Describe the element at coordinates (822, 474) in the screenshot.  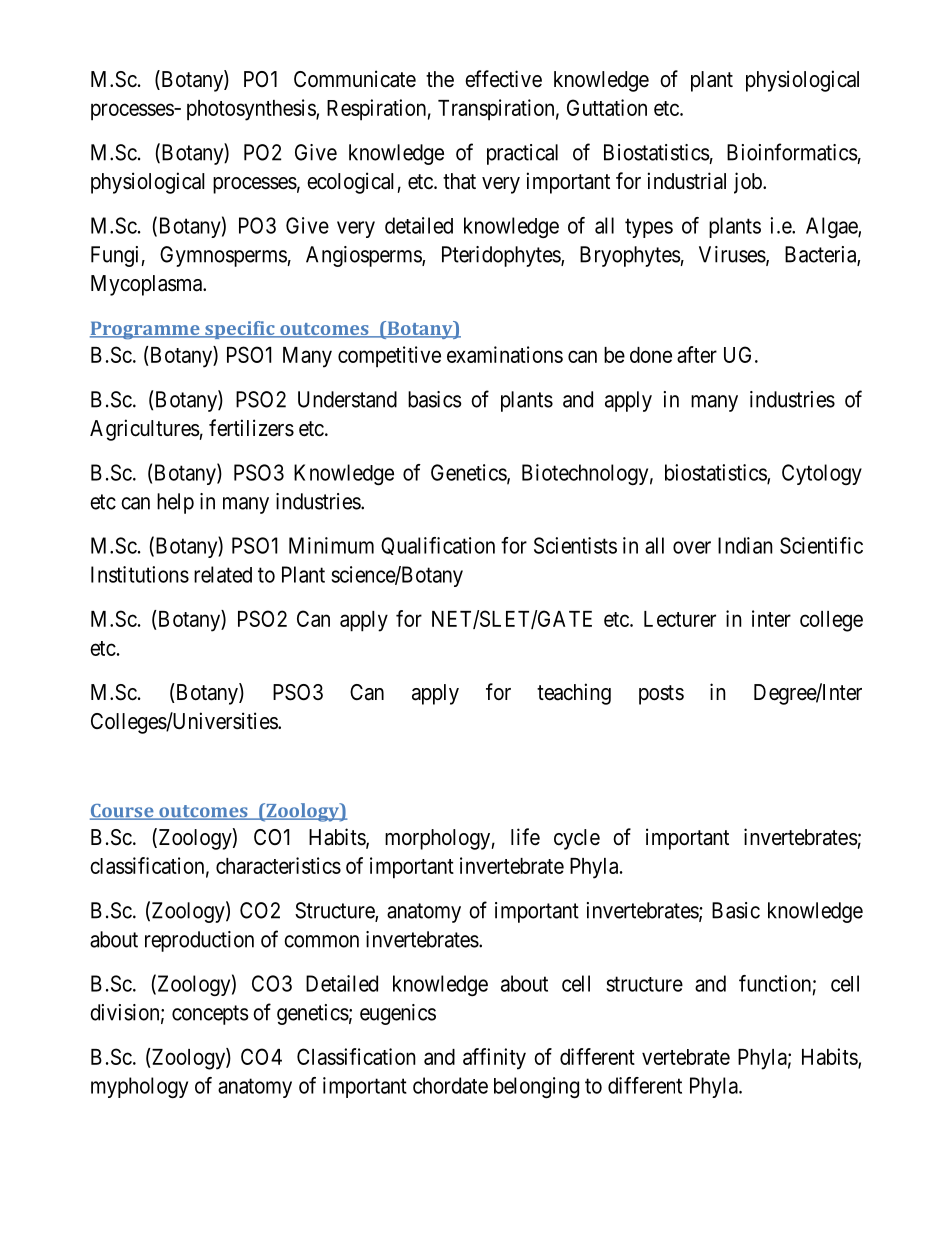
I see `Cytology` at that location.
